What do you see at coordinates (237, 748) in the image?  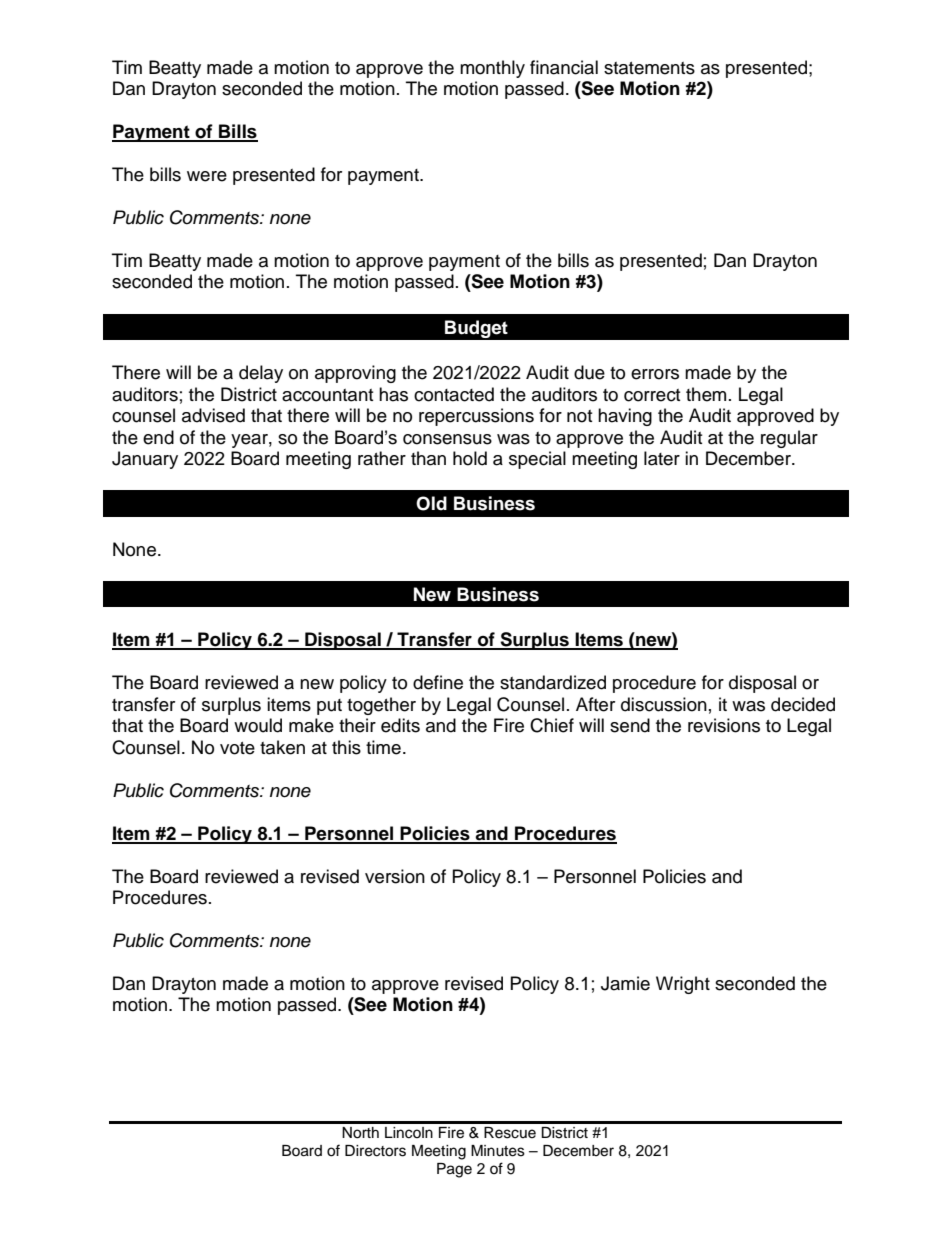 I see `vote` at bounding box center [237, 748].
